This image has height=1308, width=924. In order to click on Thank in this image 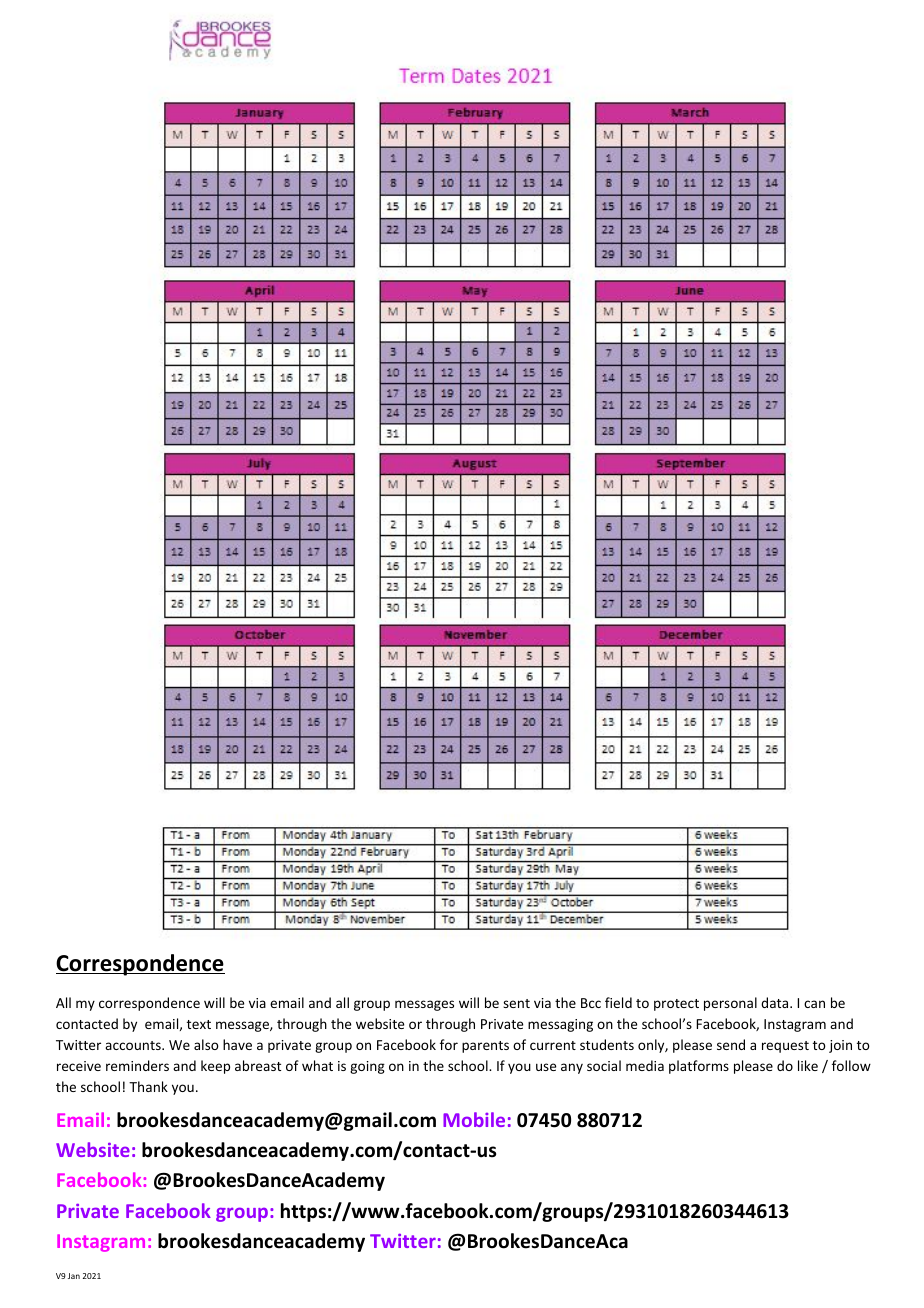, I will do `click(148, 1086)`.
